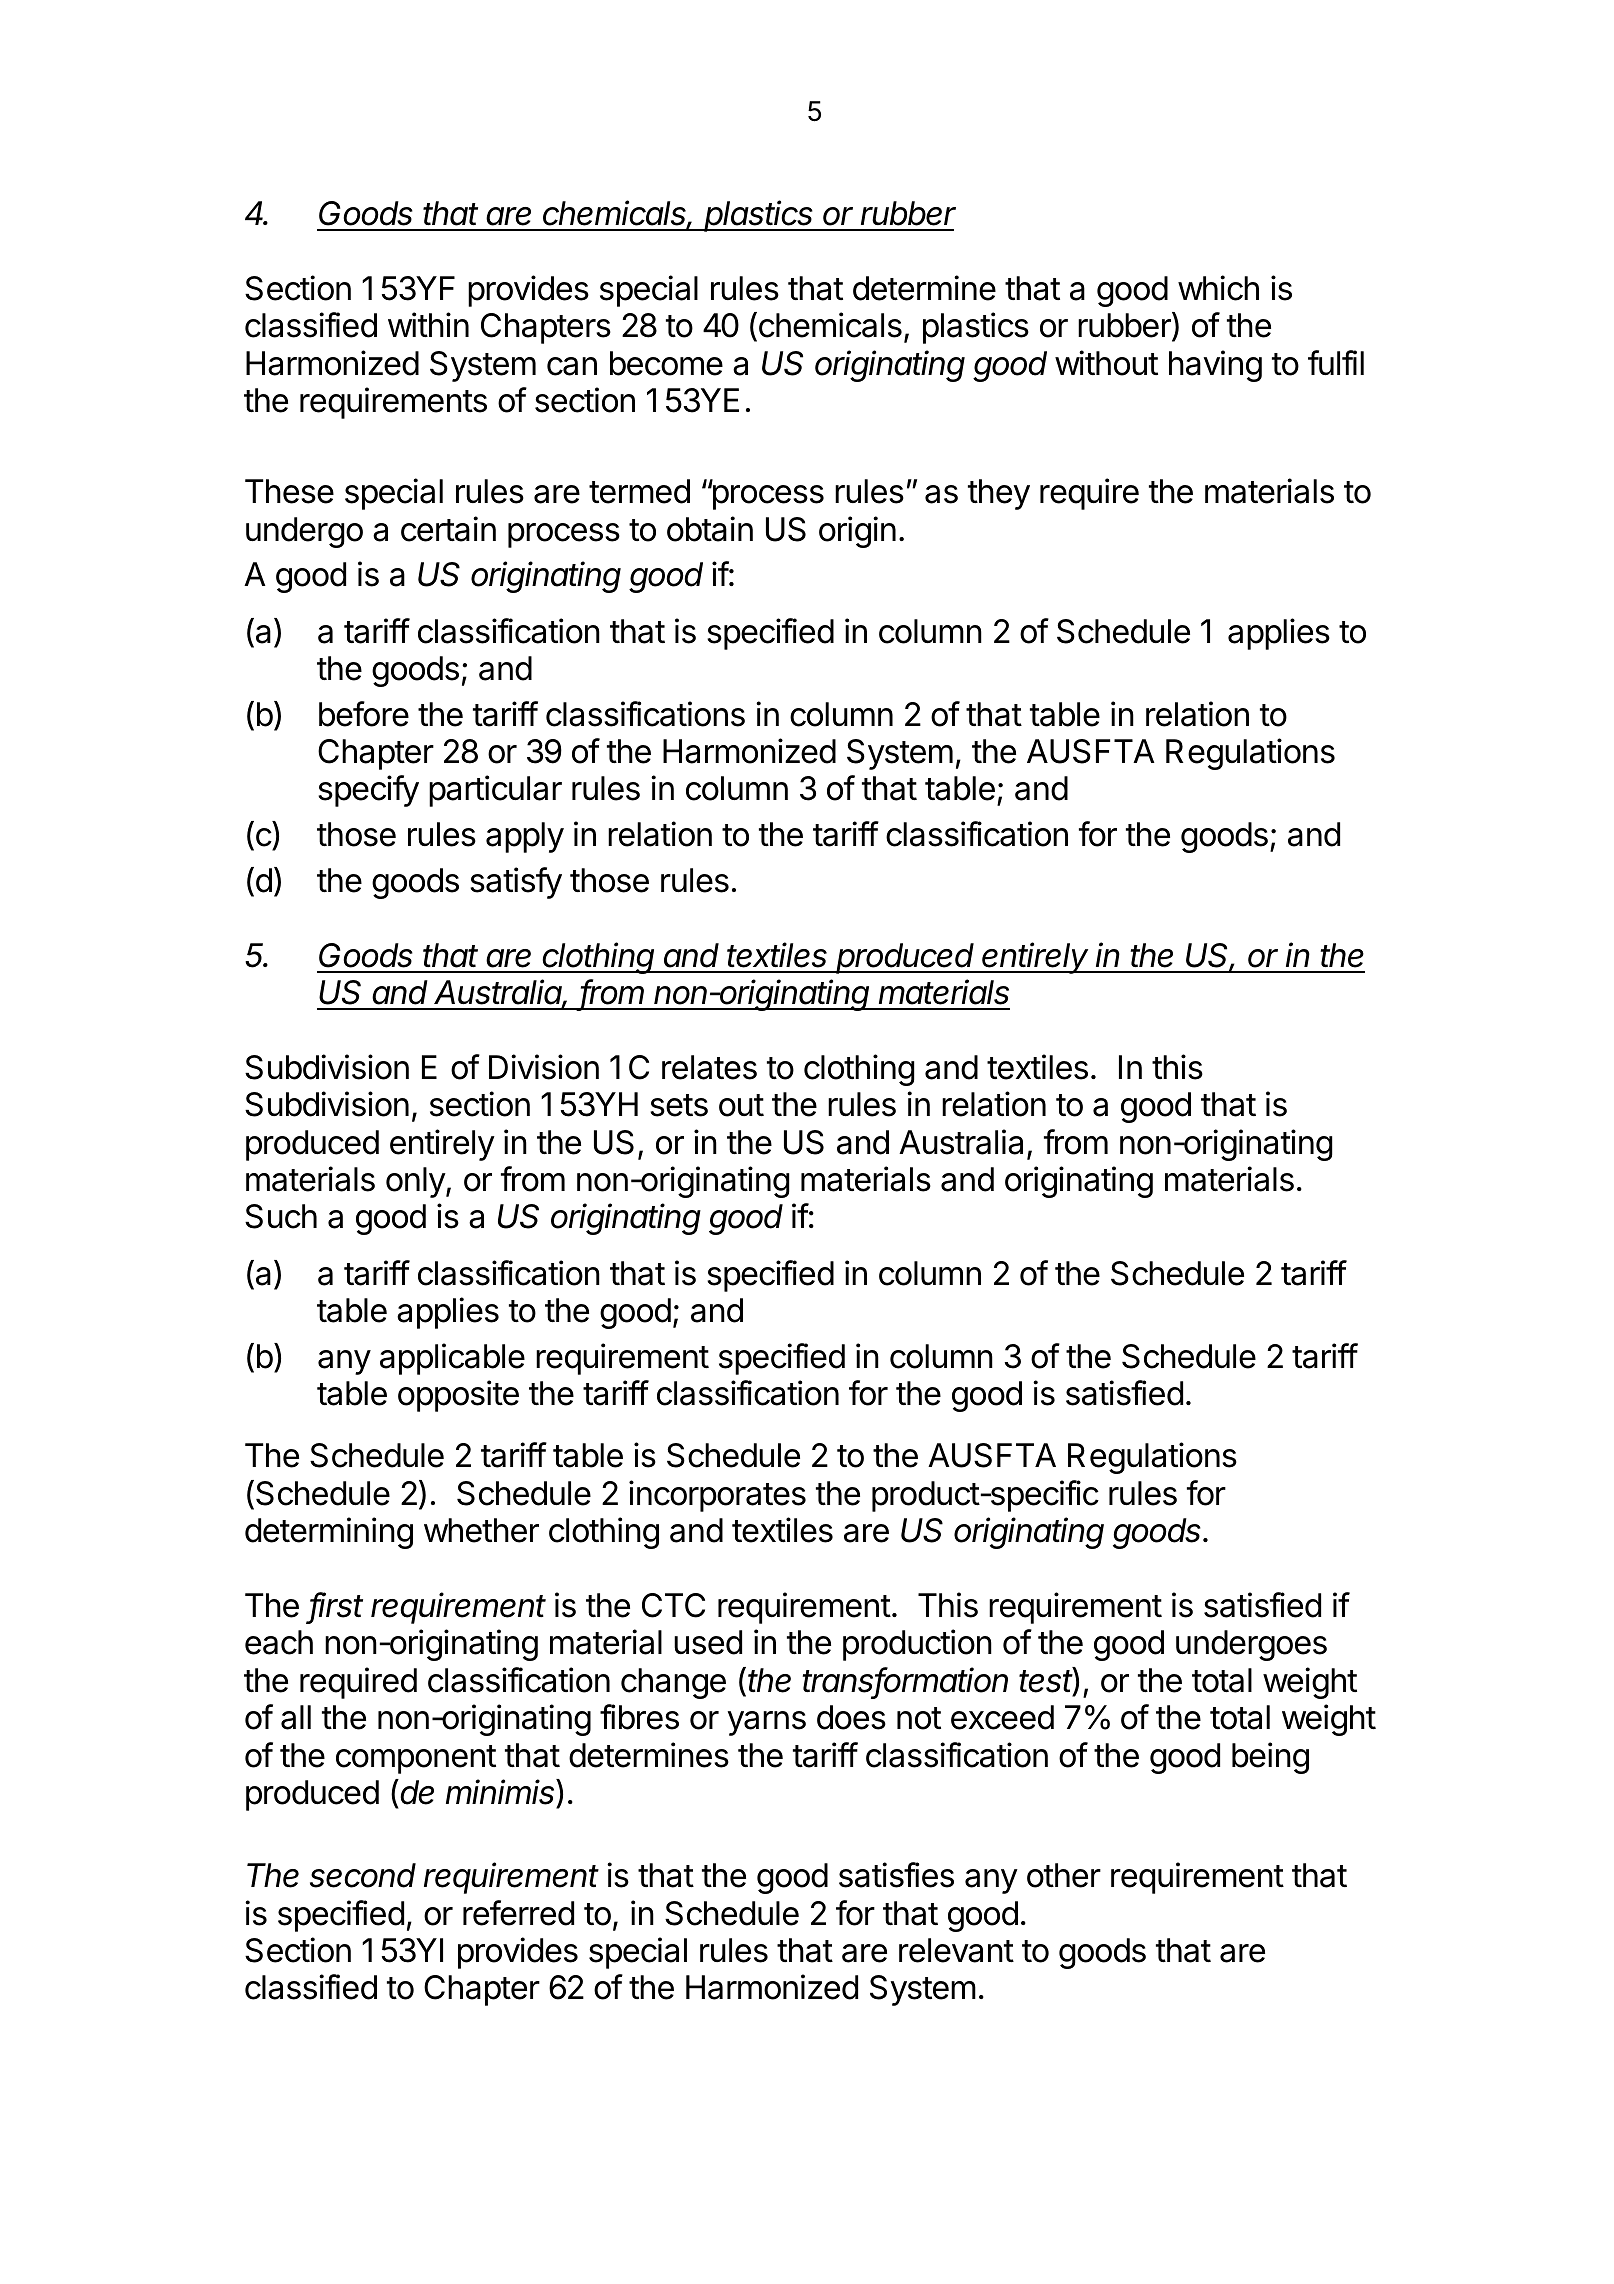 The image size is (1614, 2284). I want to click on satisfies, so click(896, 1875).
